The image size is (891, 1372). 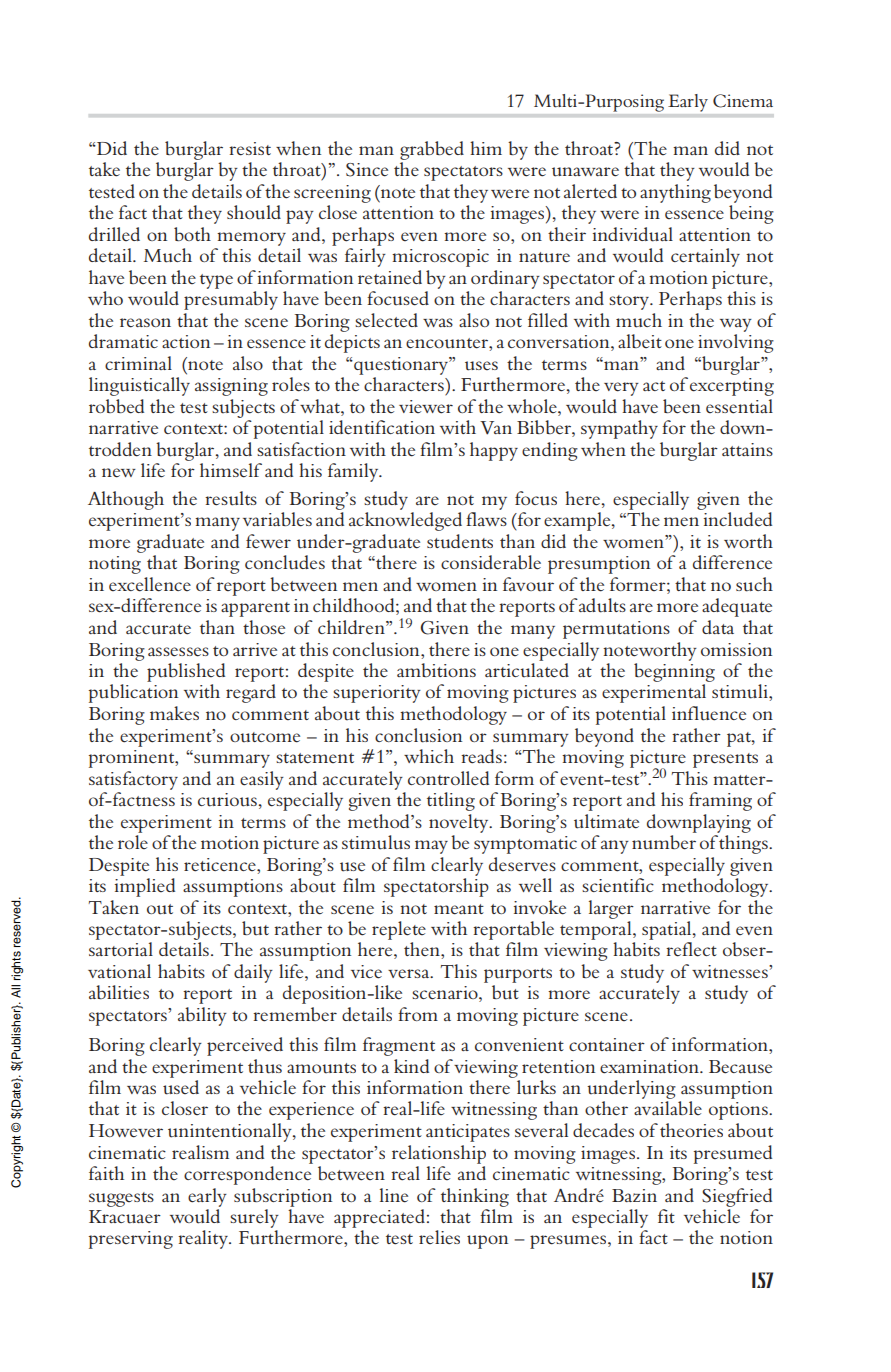 I want to click on grabbed, so click(x=432, y=150).
